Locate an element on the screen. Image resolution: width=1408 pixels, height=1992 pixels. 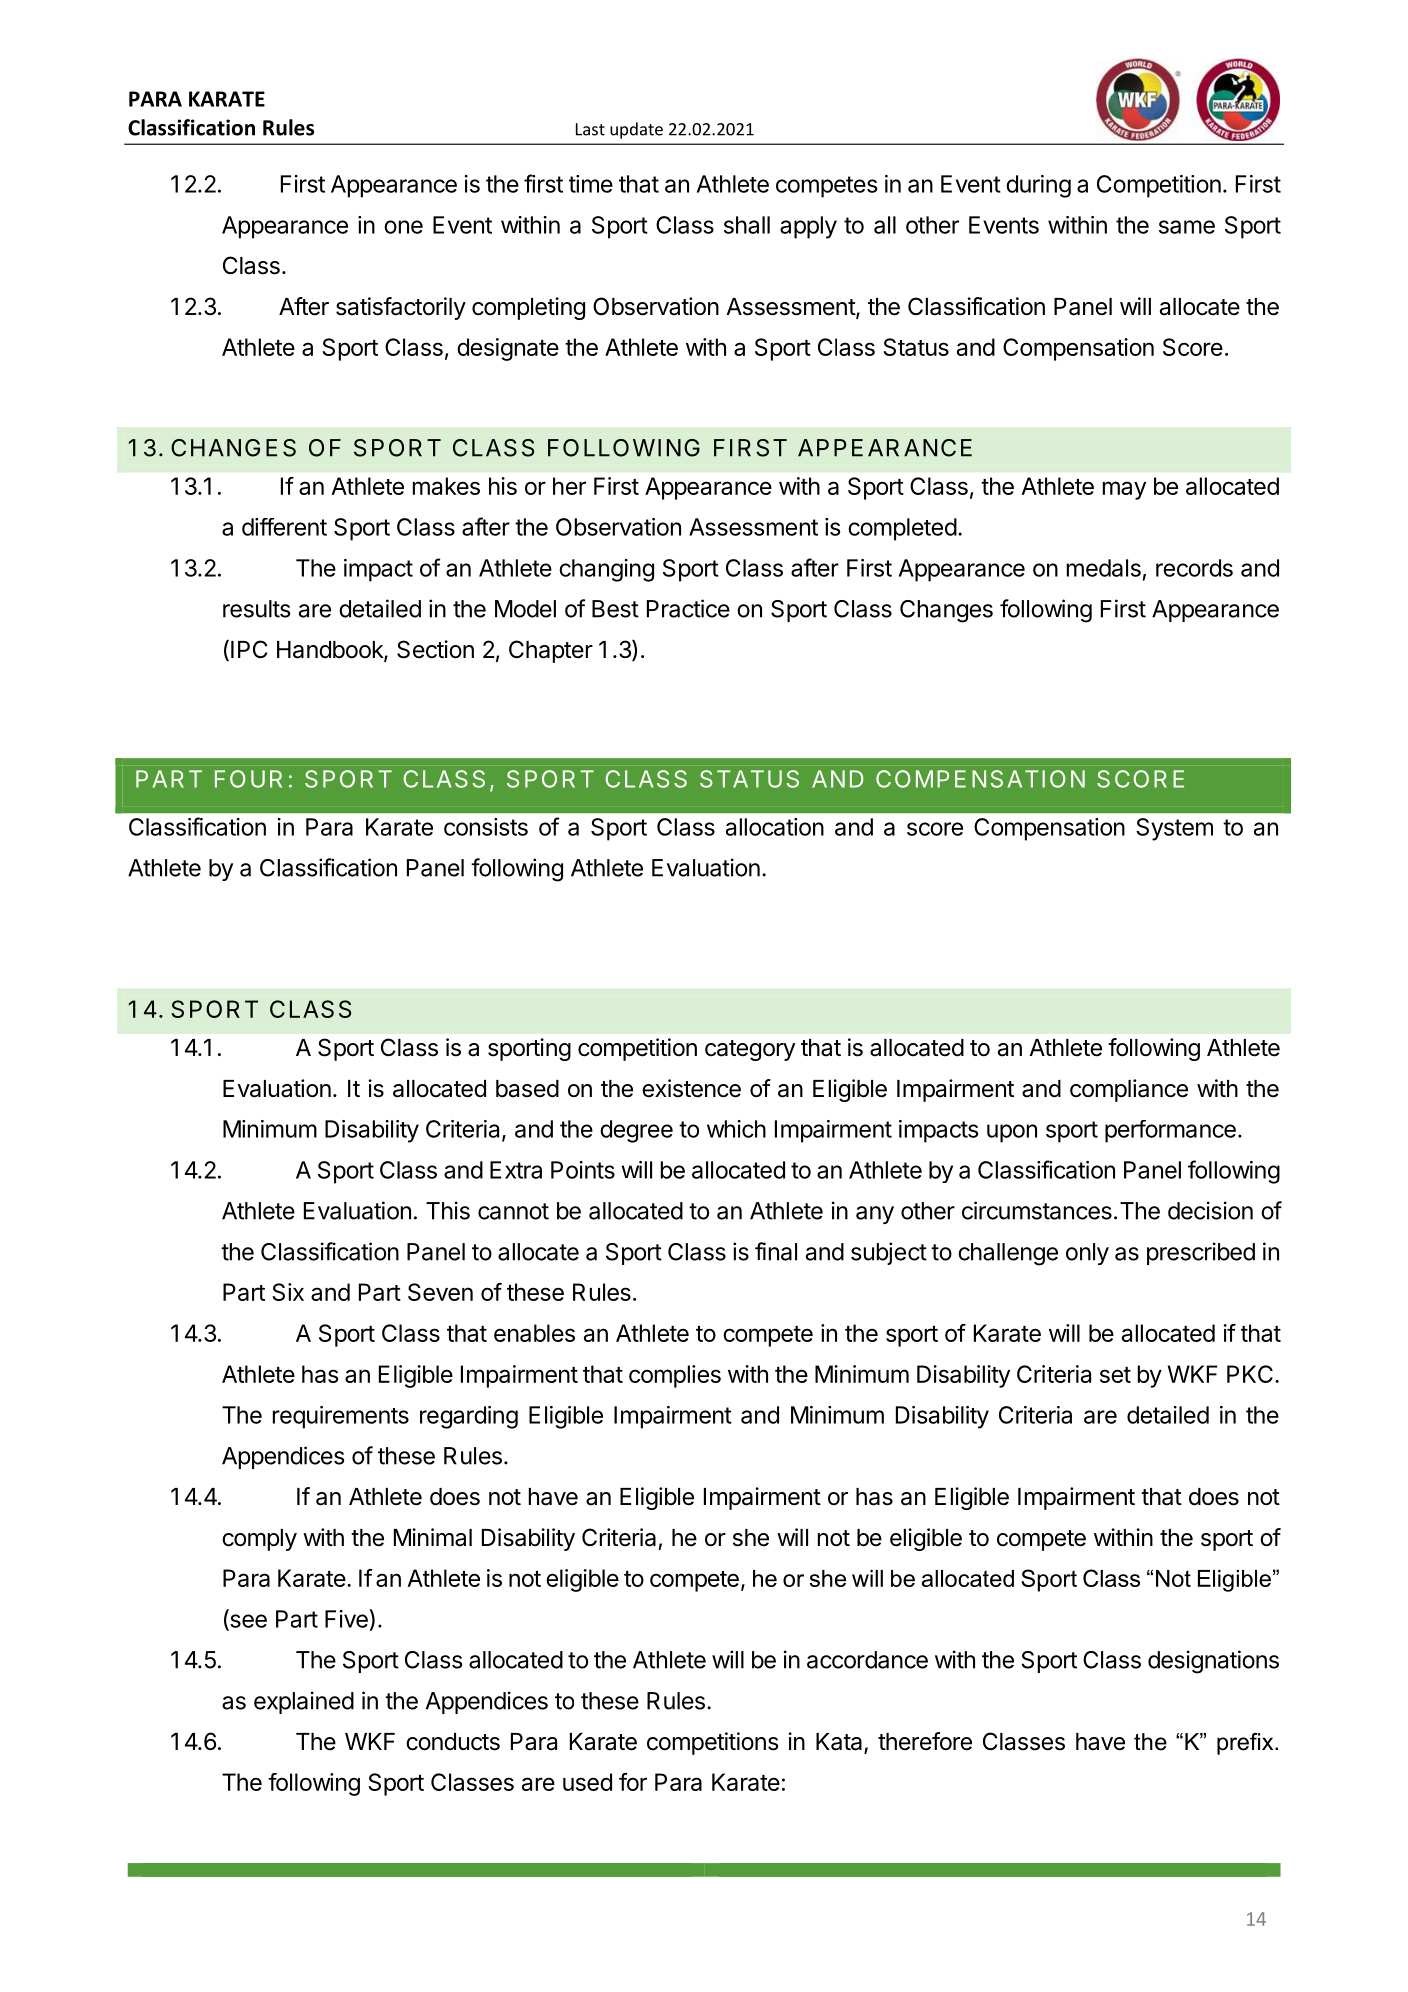
Practice is located at coordinates (688, 608).
